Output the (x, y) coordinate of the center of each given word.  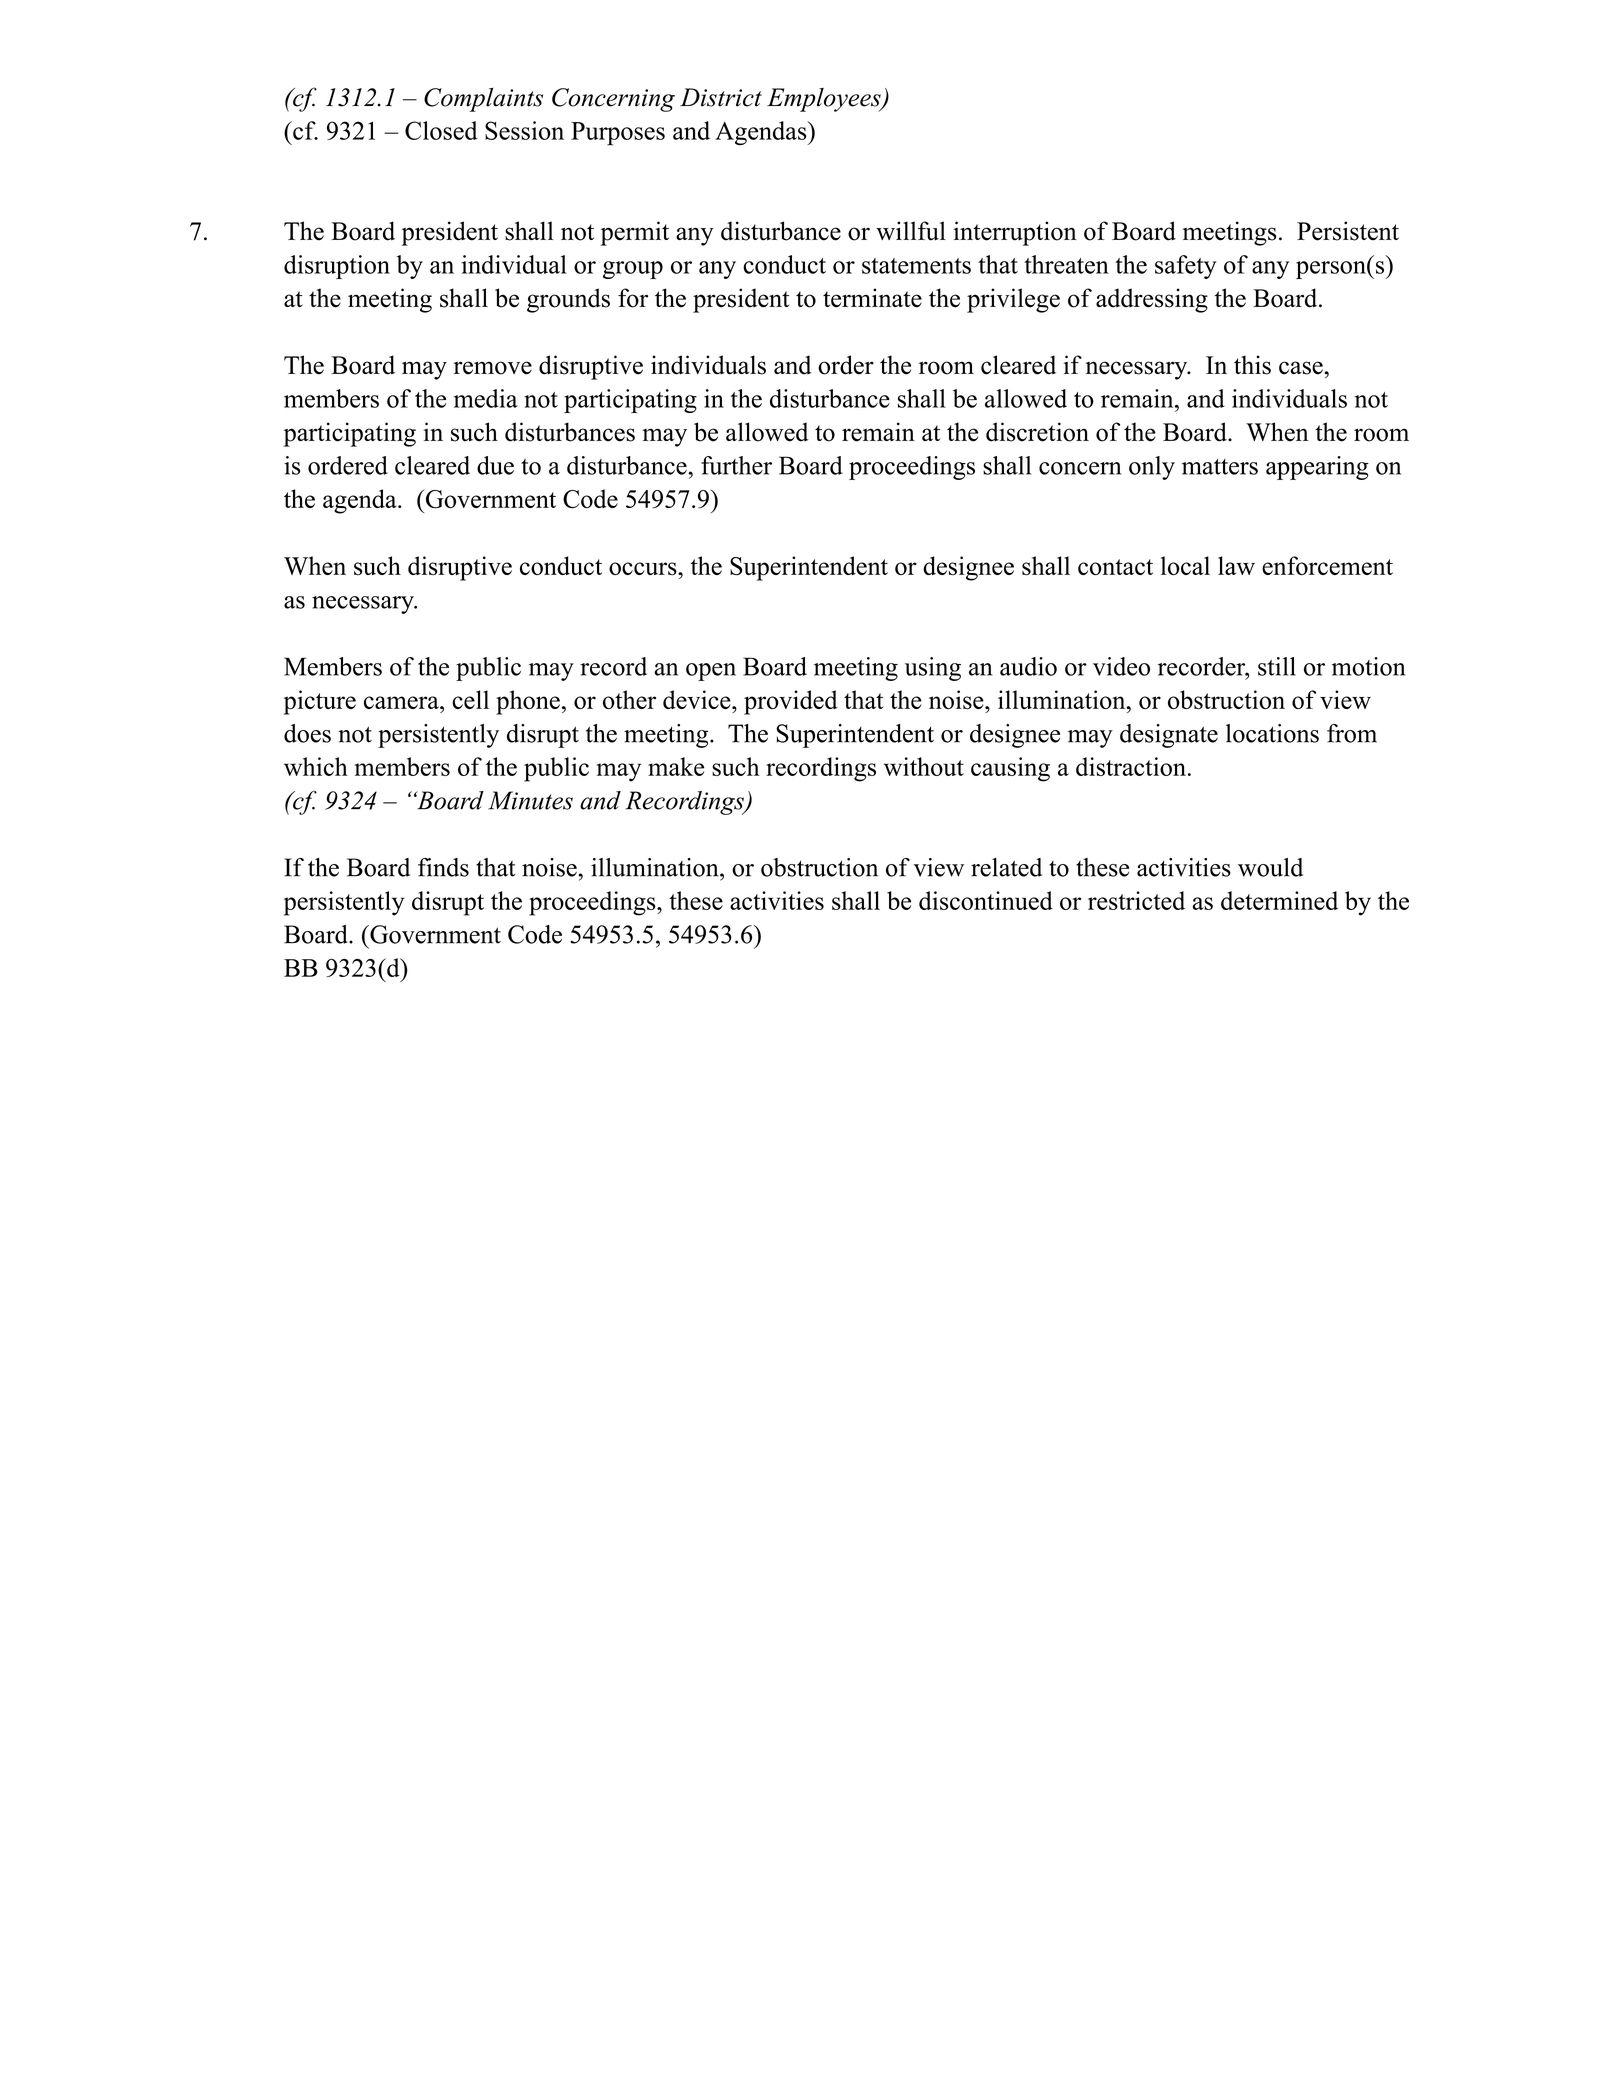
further (736, 465)
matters (1220, 467)
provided (791, 702)
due (495, 465)
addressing (1152, 300)
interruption (1015, 233)
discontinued (986, 900)
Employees (825, 100)
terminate (872, 298)
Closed (441, 130)
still (1277, 666)
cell (470, 699)
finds (443, 867)
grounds (568, 300)
